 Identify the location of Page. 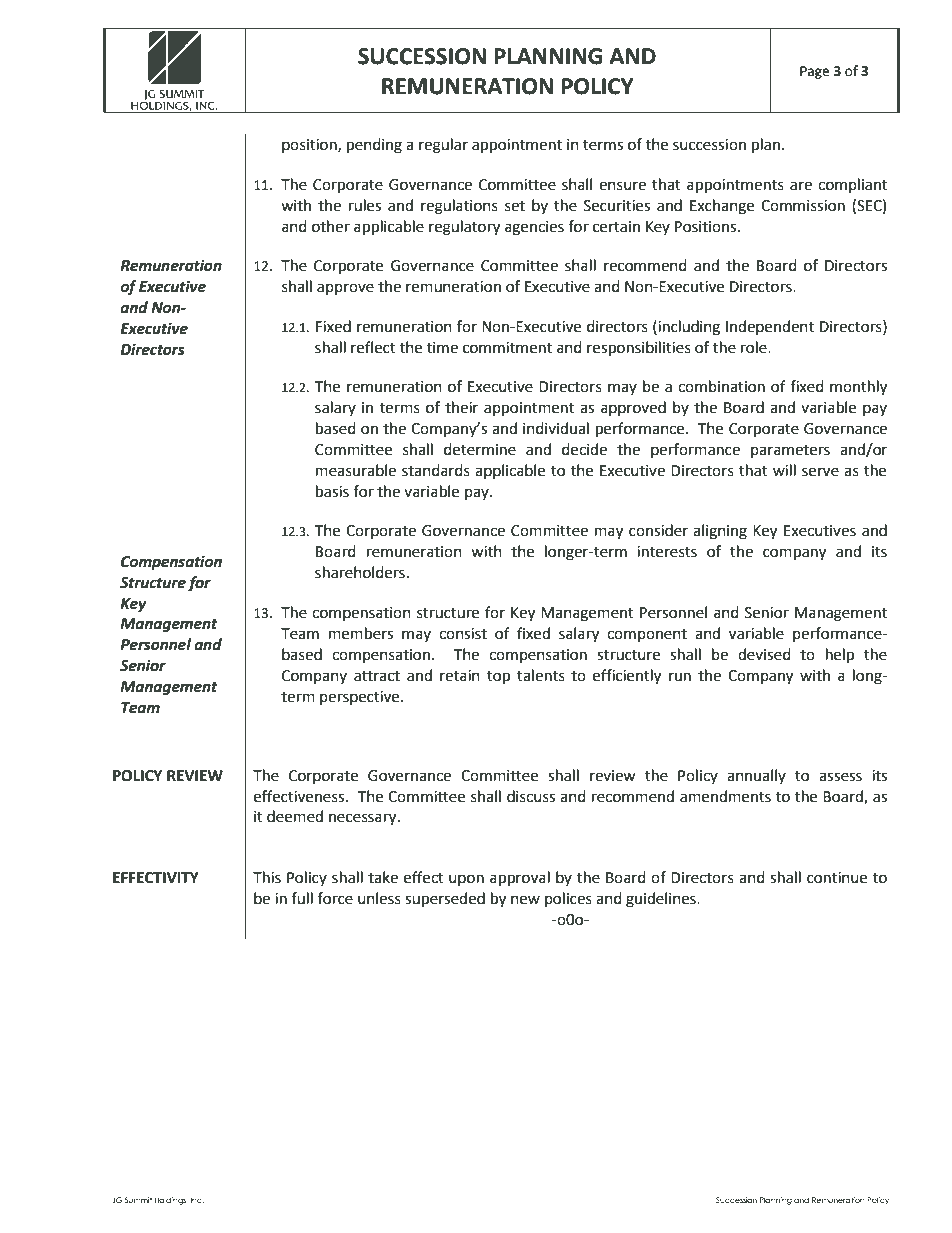
(814, 72).
